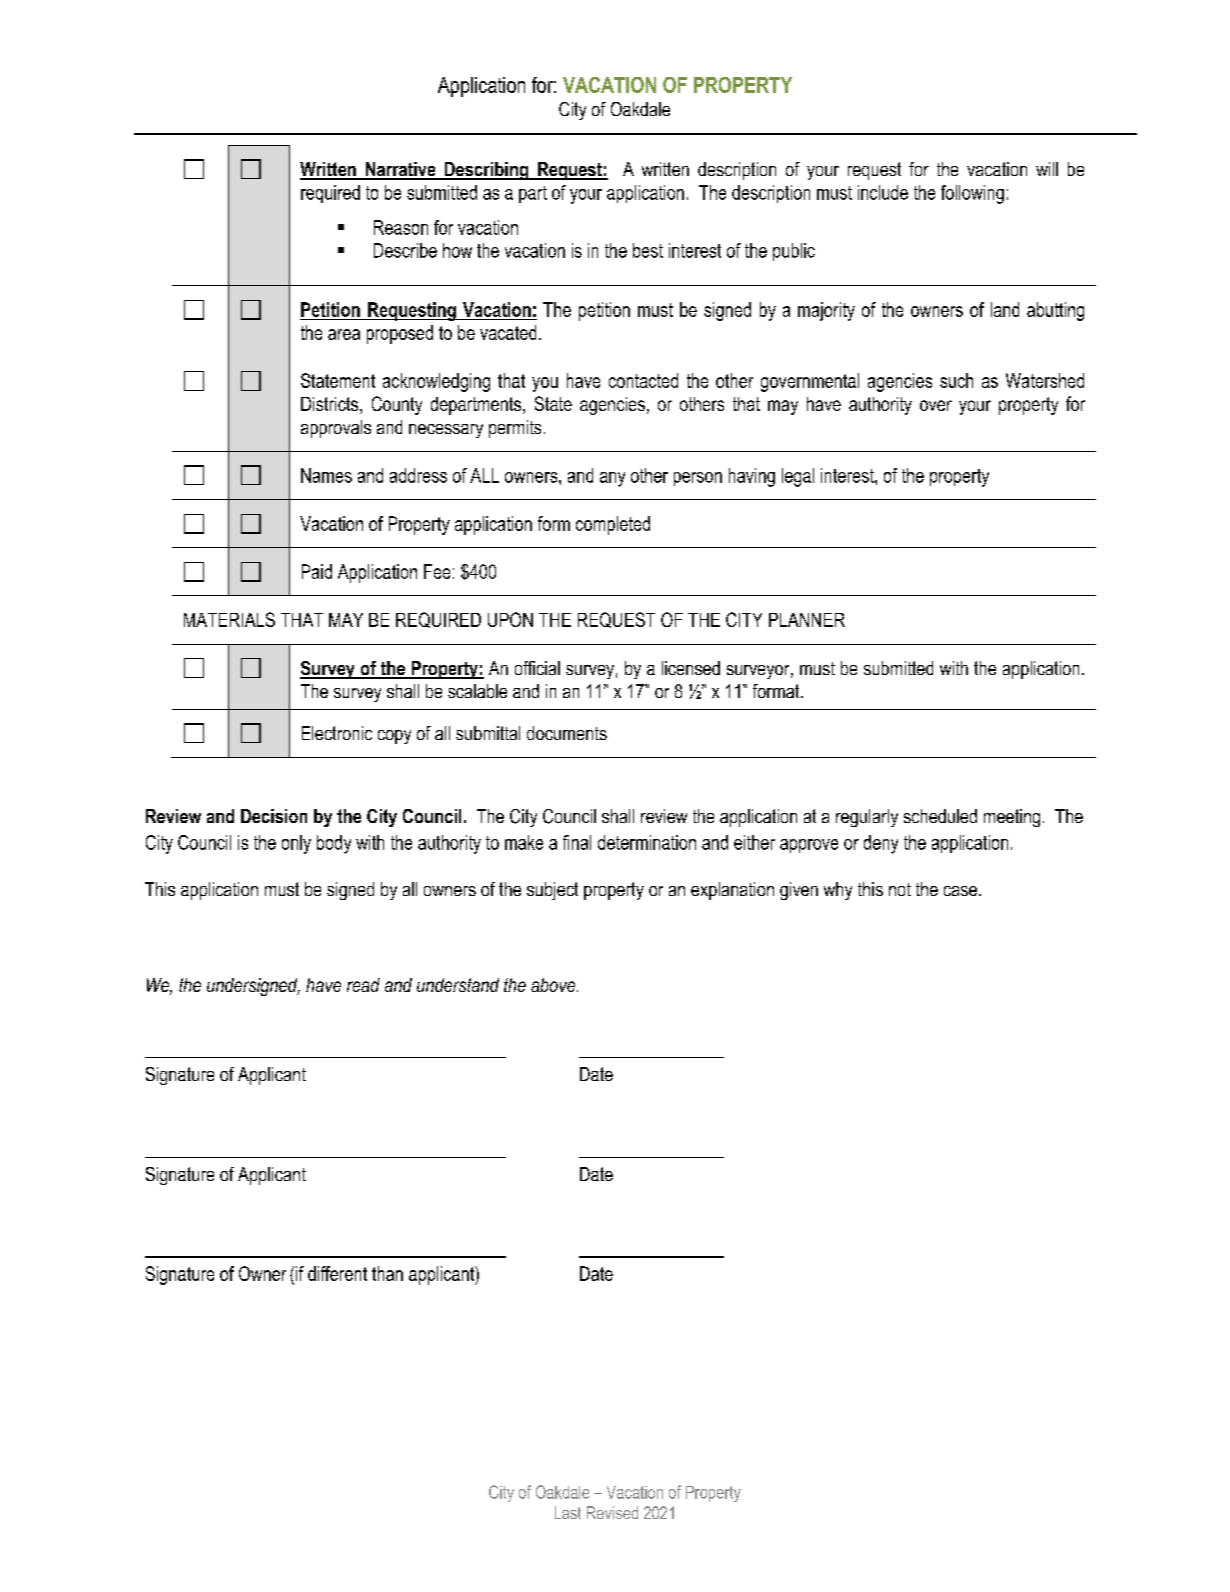 This page has width=1230, height=1592. What do you see at coordinates (647, 842) in the page?
I see `determination` at bounding box center [647, 842].
